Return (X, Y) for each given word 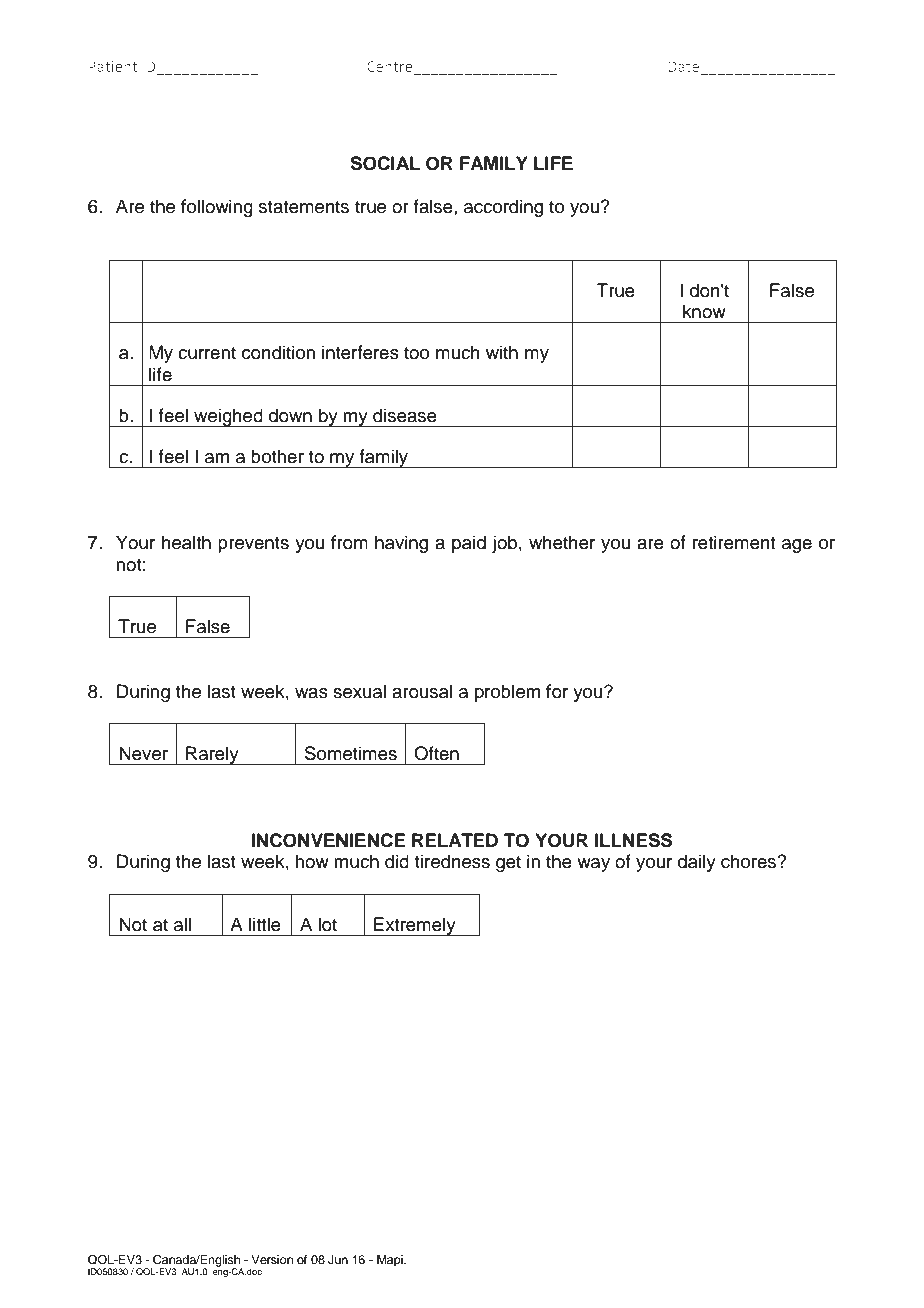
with (502, 352)
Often (436, 753)
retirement (734, 542)
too (416, 353)
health (186, 542)
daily (697, 863)
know (704, 311)
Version (272, 1259)
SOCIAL (385, 163)
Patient (113, 66)
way (593, 865)
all (182, 924)
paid (469, 544)
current (207, 353)
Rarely (212, 755)
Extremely (415, 926)
